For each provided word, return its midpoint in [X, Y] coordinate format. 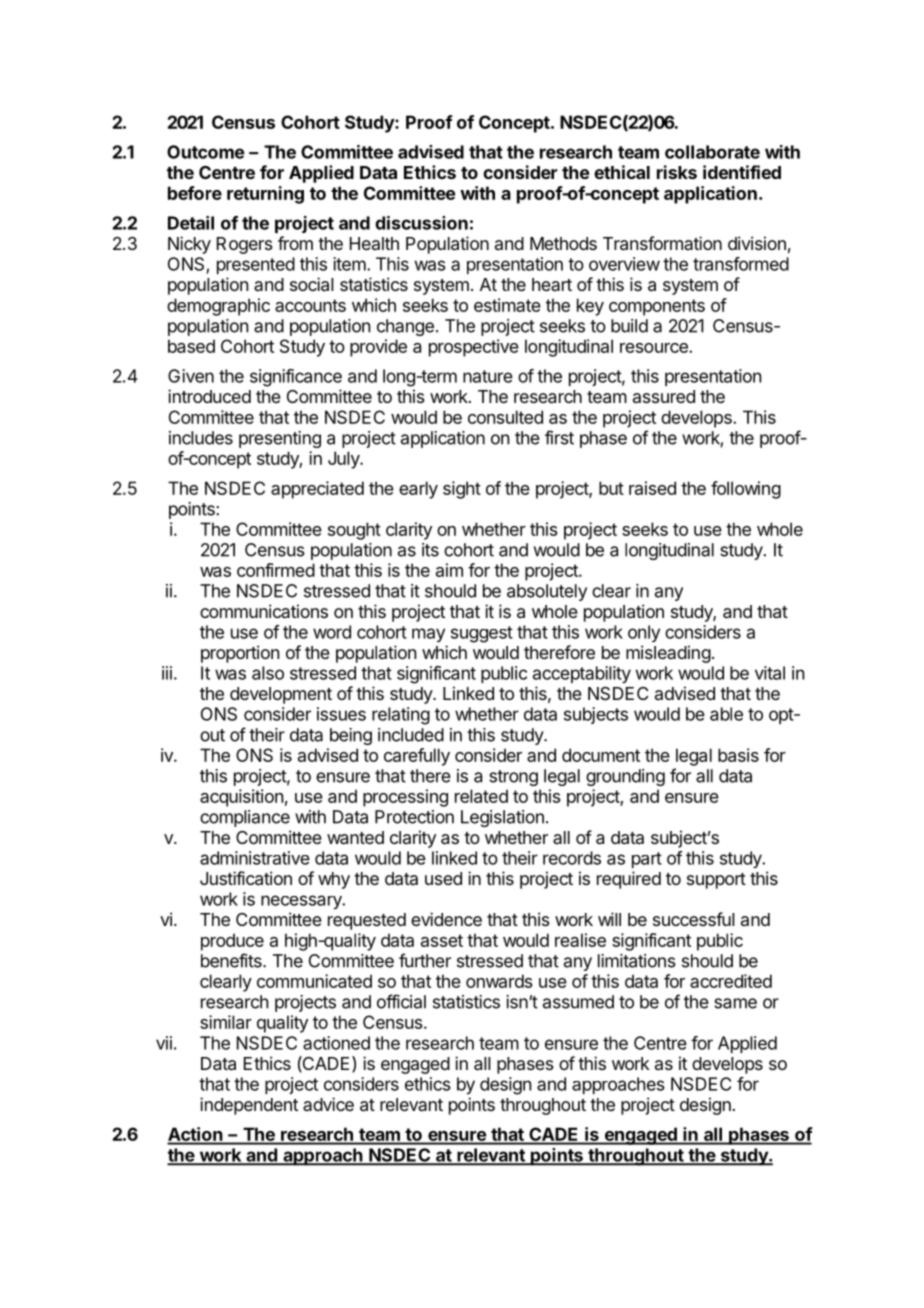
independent [249, 1106]
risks [677, 172]
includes [201, 438]
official [401, 1001]
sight [462, 490]
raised [652, 488]
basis [738, 755]
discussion [421, 223]
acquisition [241, 798]
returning [265, 195]
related [481, 796]
